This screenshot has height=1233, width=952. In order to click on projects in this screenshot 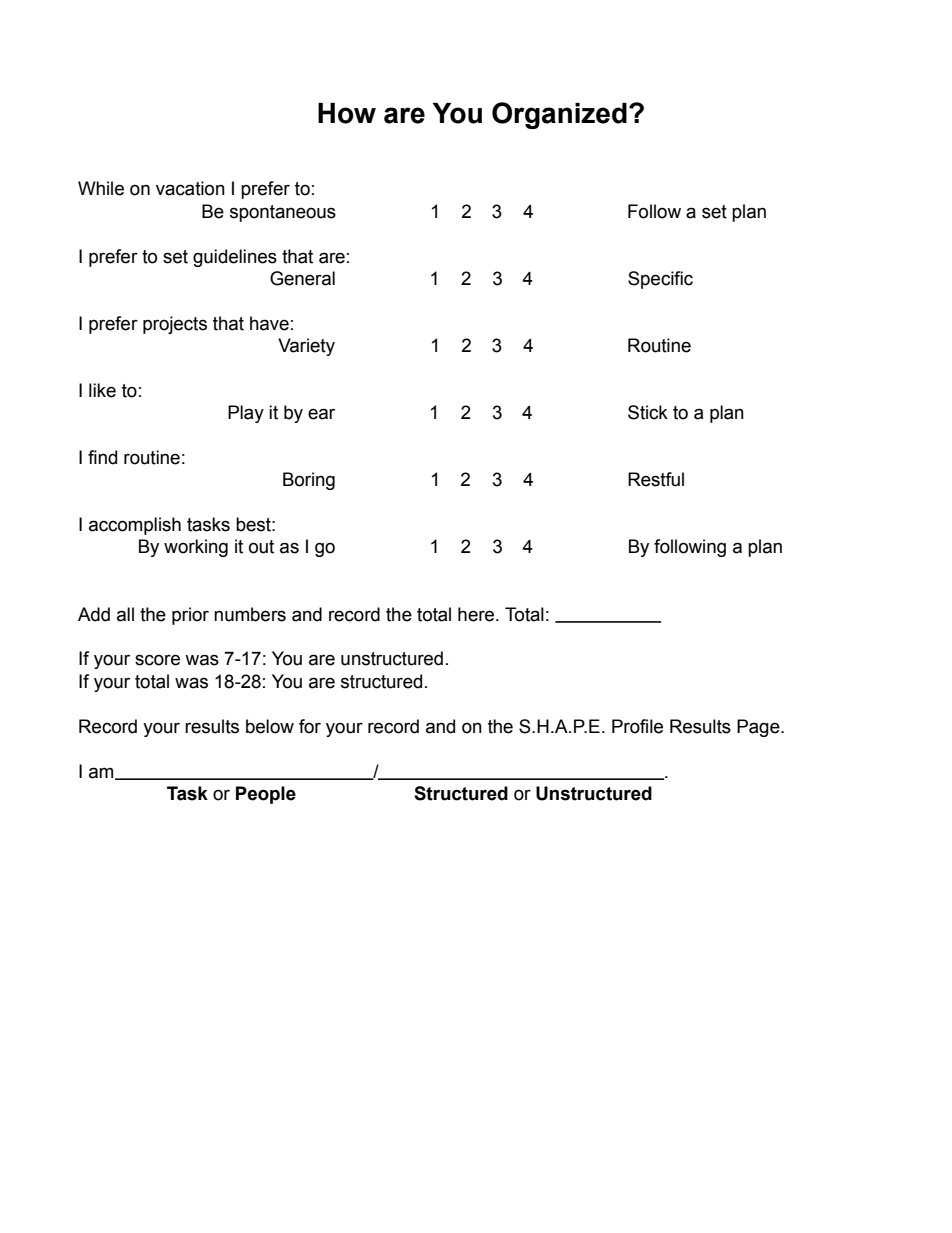, I will do `click(175, 325)`.
